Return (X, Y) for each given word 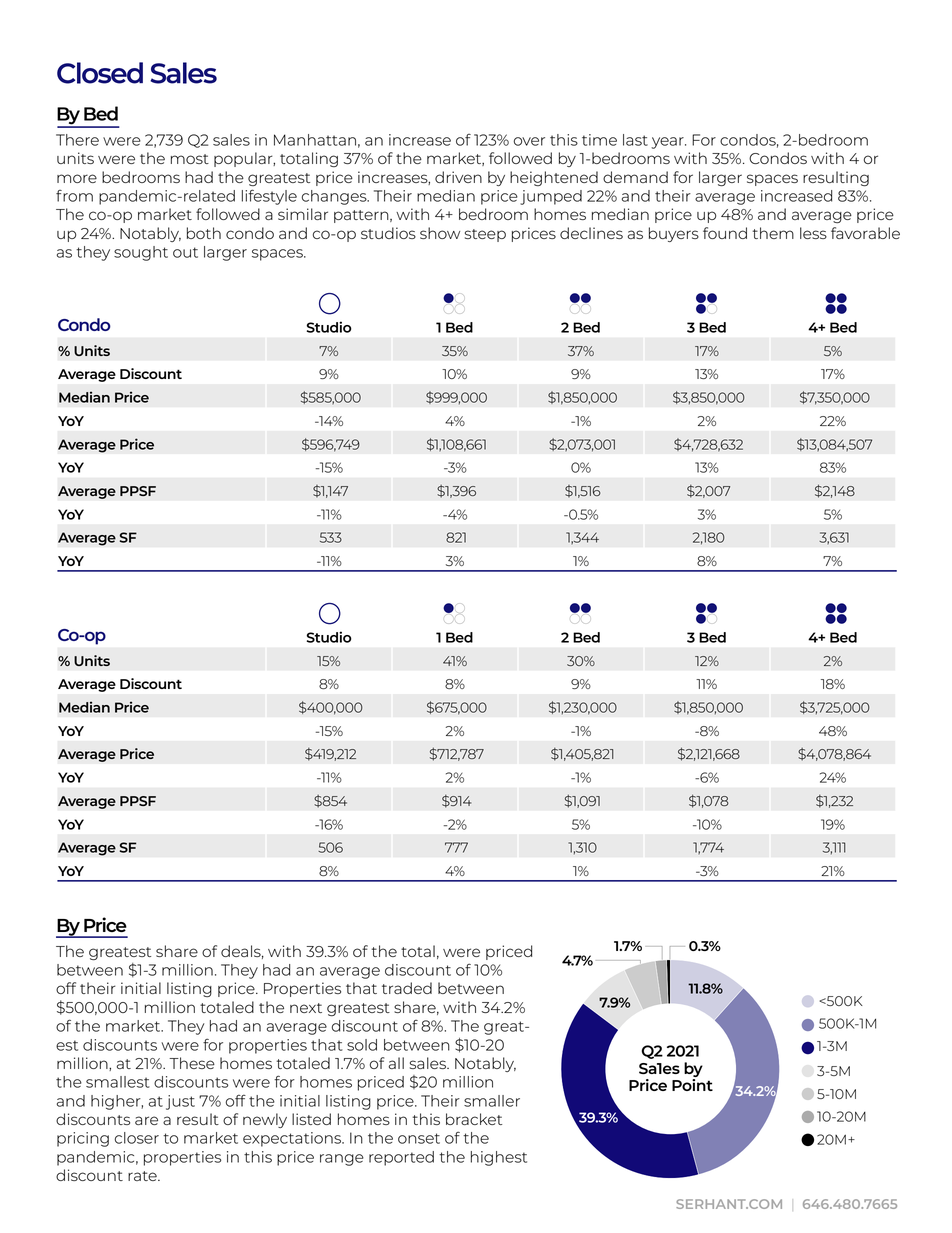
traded (407, 988)
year (668, 143)
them (773, 233)
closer (136, 1138)
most (190, 159)
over (529, 141)
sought (141, 253)
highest (499, 1158)
